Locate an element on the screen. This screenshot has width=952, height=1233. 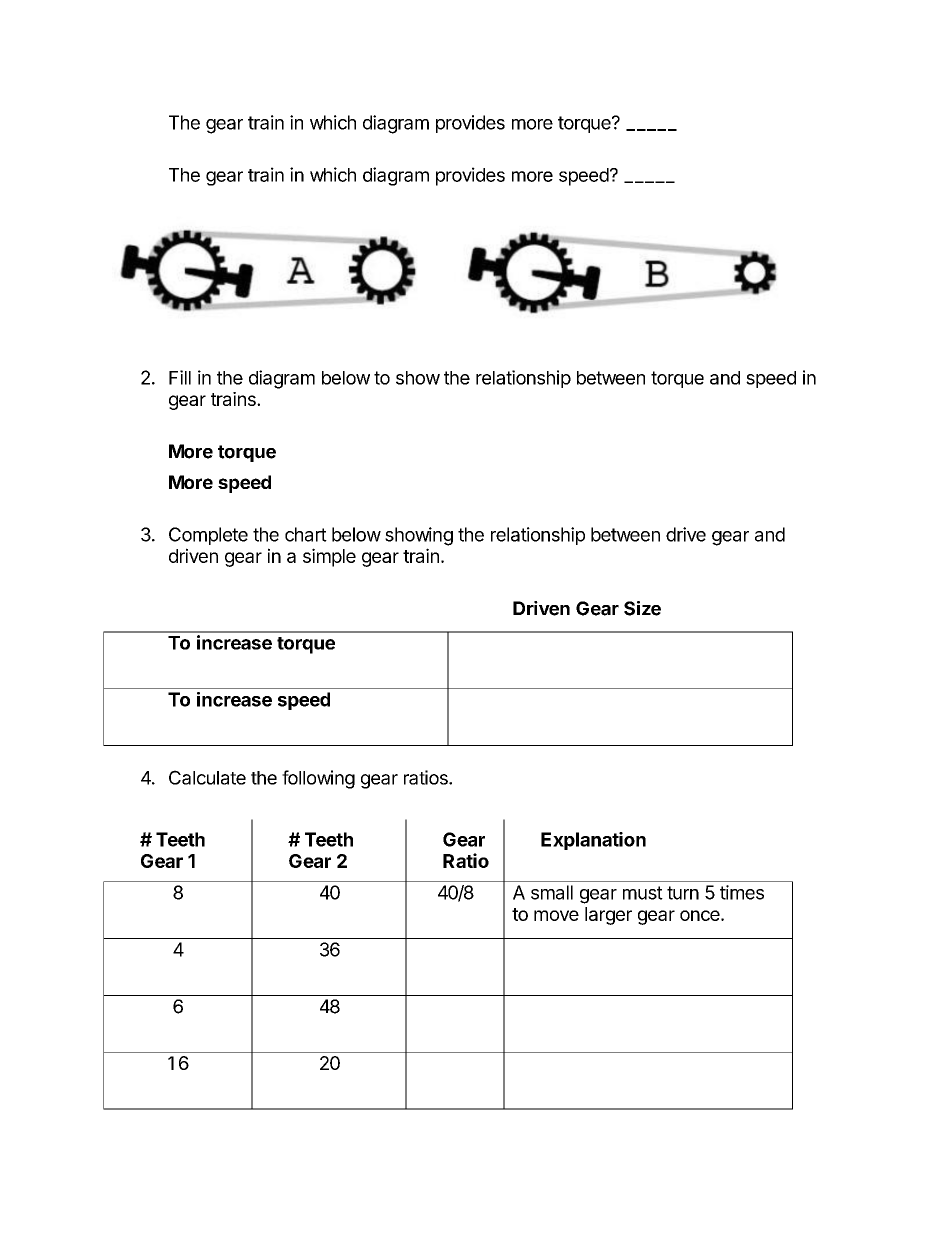
simple is located at coordinates (329, 557).
